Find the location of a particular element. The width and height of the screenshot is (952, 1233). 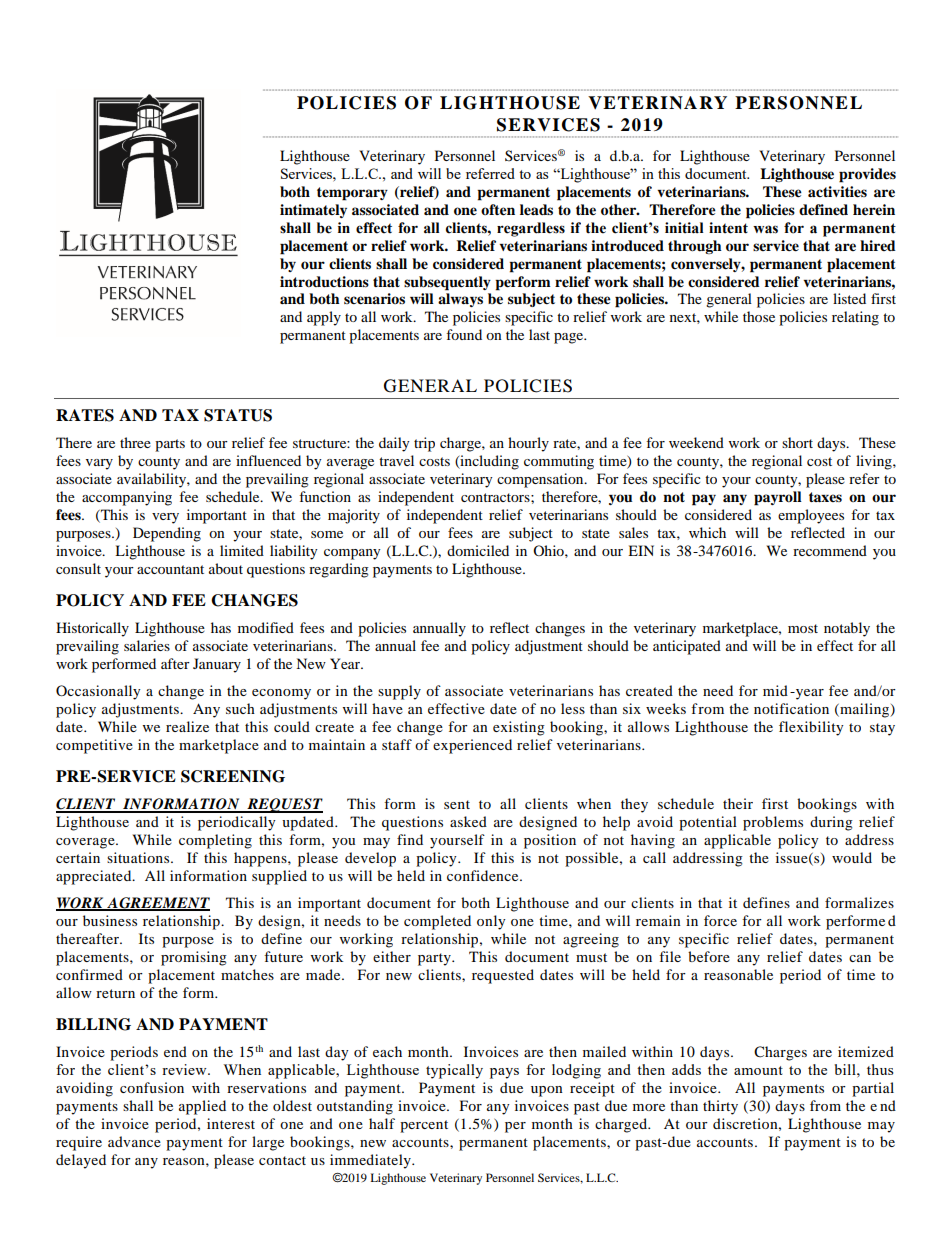

was is located at coordinates (765, 229).
